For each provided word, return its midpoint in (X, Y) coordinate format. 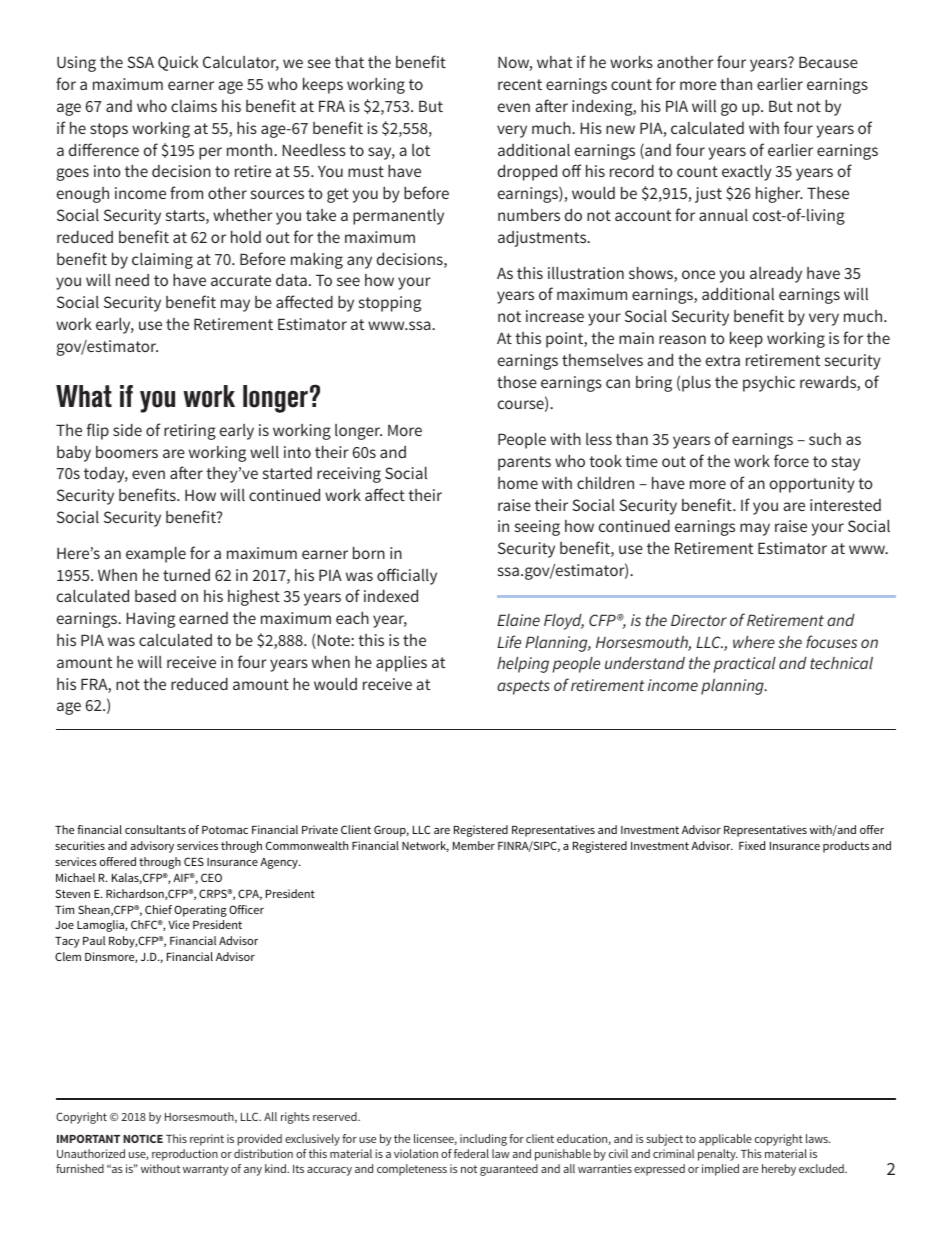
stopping (390, 304)
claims (194, 106)
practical (744, 665)
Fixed (752, 845)
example (156, 555)
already (776, 275)
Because (828, 62)
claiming (162, 261)
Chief (158, 909)
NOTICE (143, 1138)
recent (520, 84)
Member (474, 845)
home (518, 483)
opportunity (812, 485)
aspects (523, 687)
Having (151, 620)
